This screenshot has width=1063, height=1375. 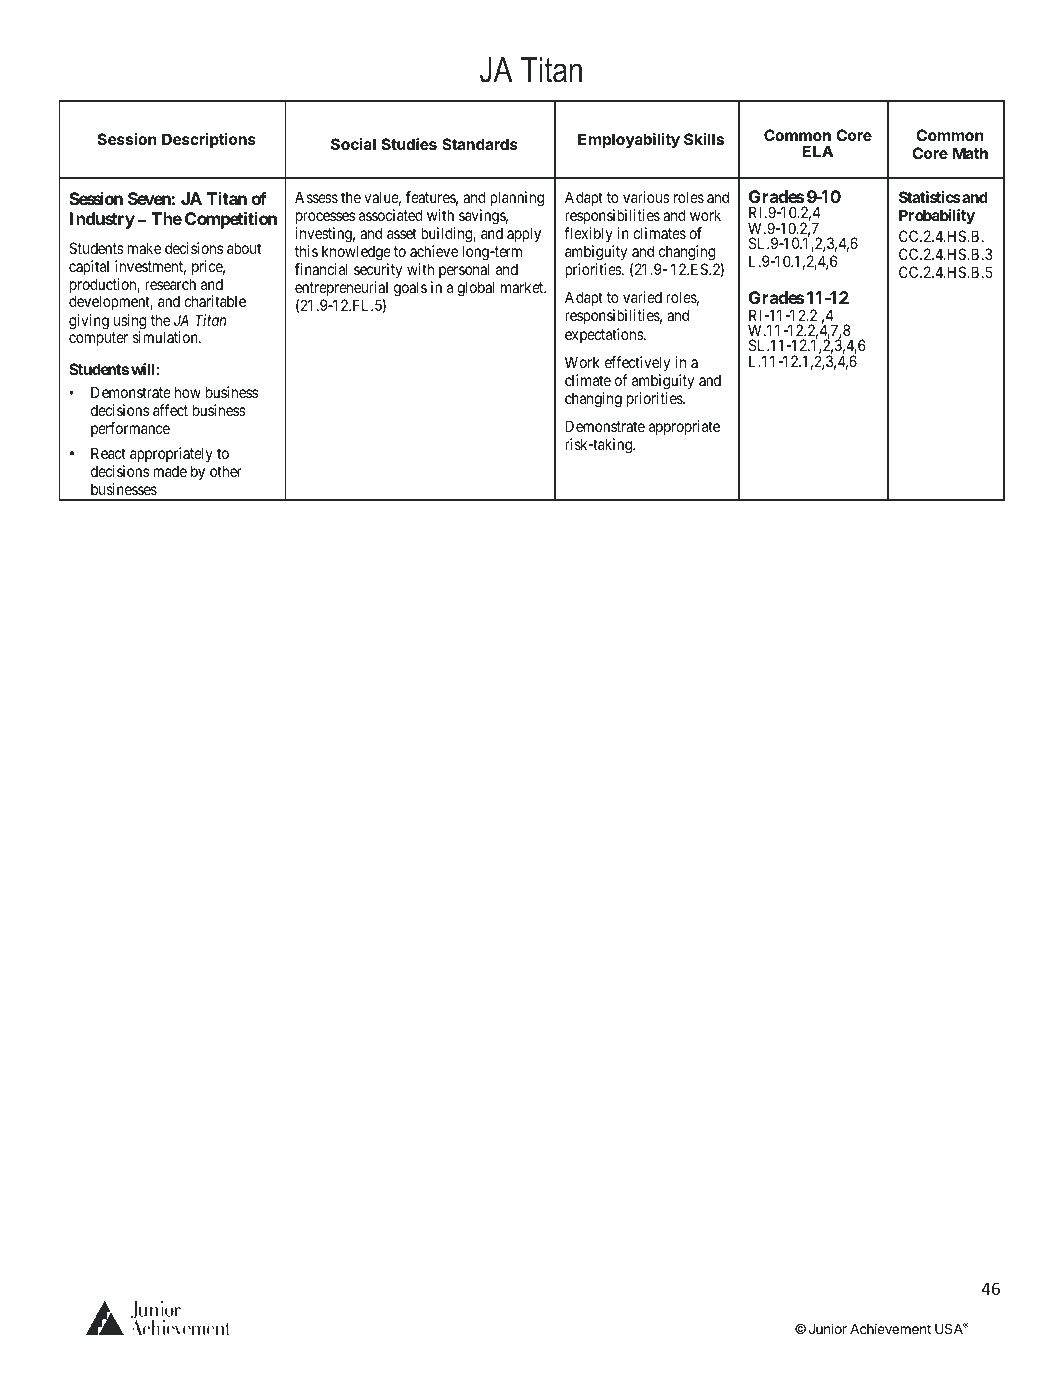 I want to click on made, so click(x=170, y=471).
